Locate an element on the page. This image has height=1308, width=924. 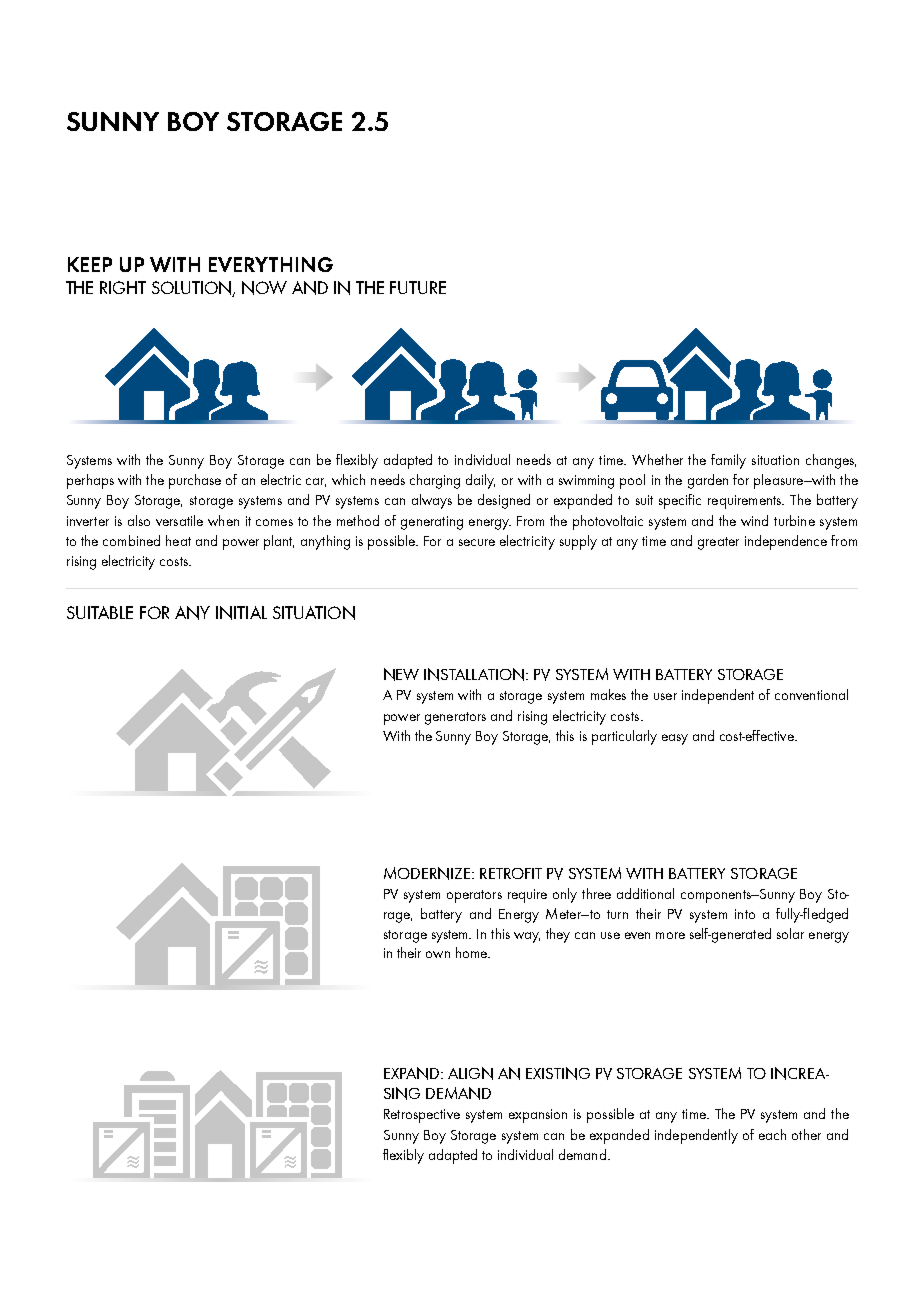
RETROFIT is located at coordinates (511, 873).
